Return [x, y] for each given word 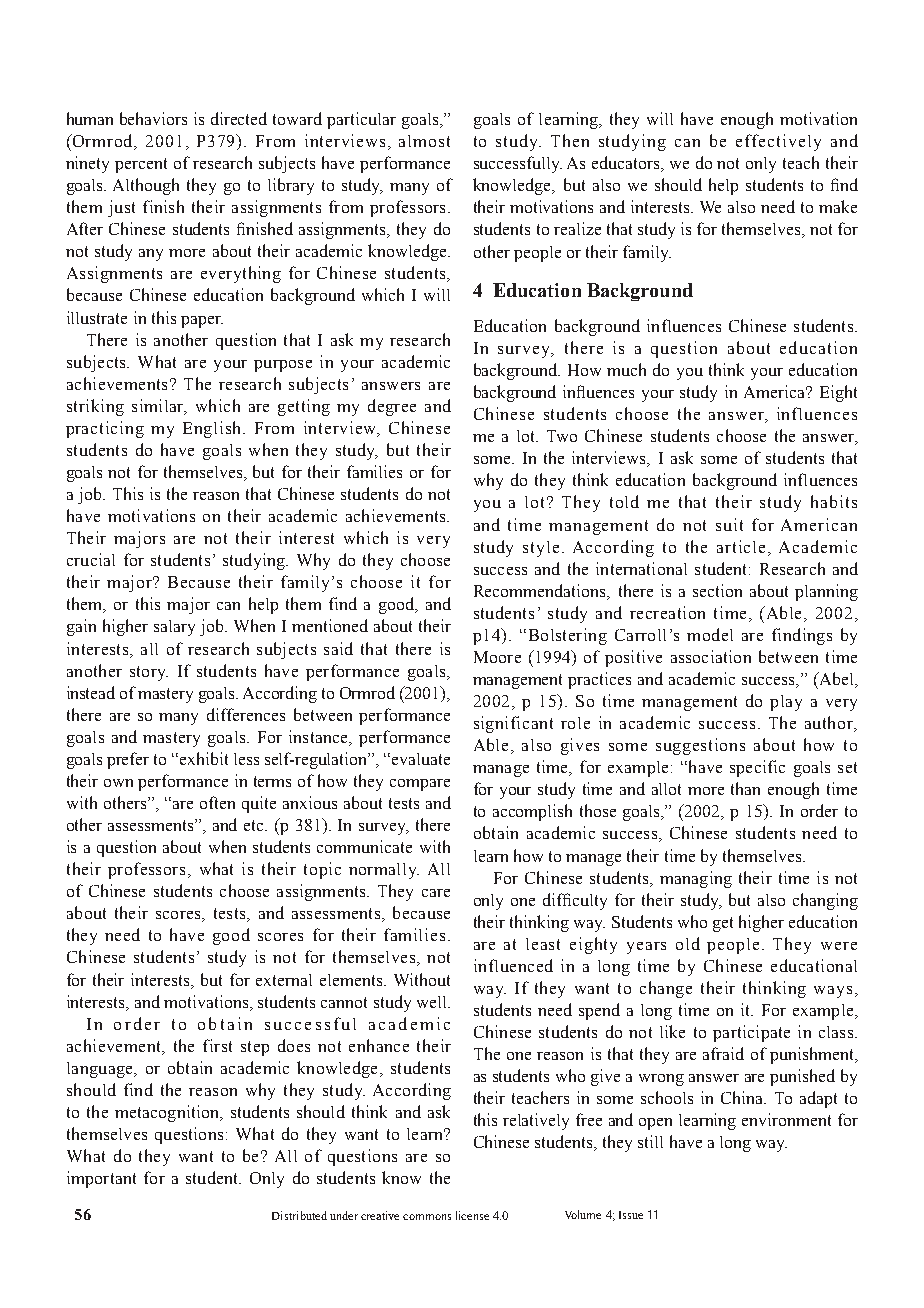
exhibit [204, 758]
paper [202, 322]
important [101, 1179]
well [433, 1002]
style [541, 549]
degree [392, 407]
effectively [778, 142]
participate [751, 1033]
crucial [91, 559]
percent [141, 165]
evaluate [421, 759]
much [626, 369]
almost [424, 141]
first [217, 1045]
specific [757, 768]
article [743, 546]
